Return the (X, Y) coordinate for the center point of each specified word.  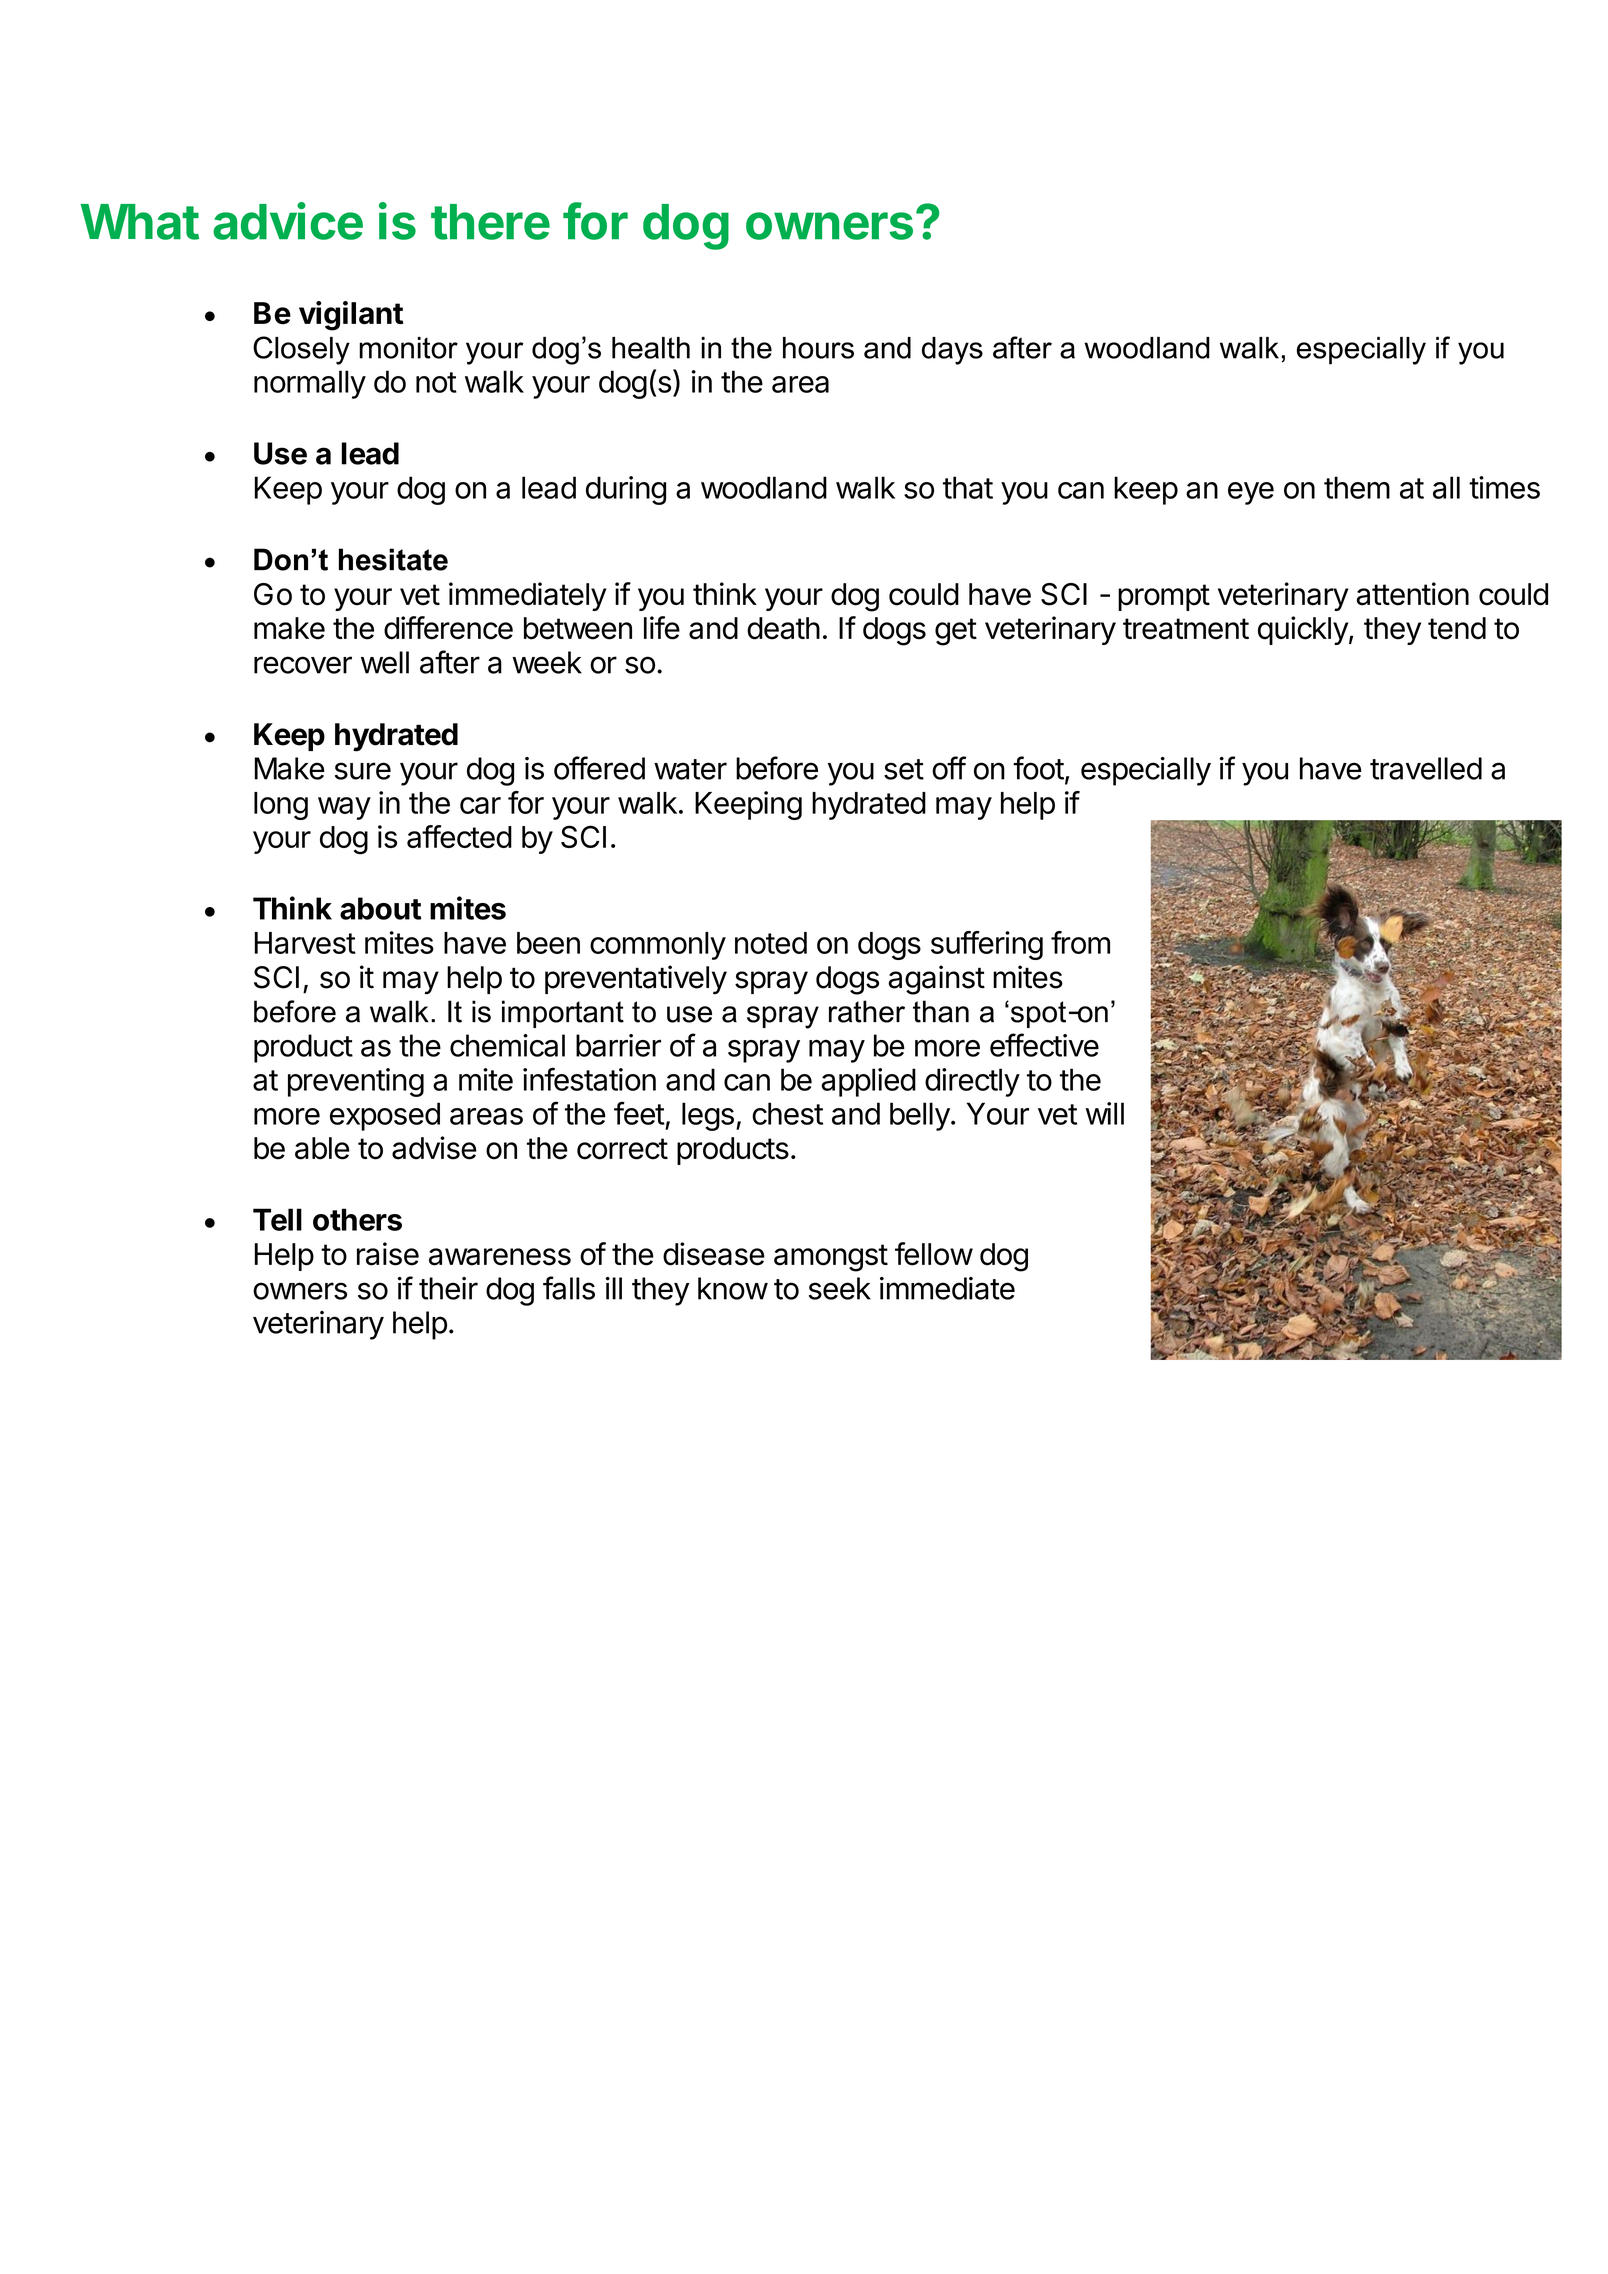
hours (818, 348)
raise (388, 1254)
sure (363, 771)
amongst (831, 1258)
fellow (934, 1254)
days (952, 351)
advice (288, 221)
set (904, 769)
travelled (1426, 768)
